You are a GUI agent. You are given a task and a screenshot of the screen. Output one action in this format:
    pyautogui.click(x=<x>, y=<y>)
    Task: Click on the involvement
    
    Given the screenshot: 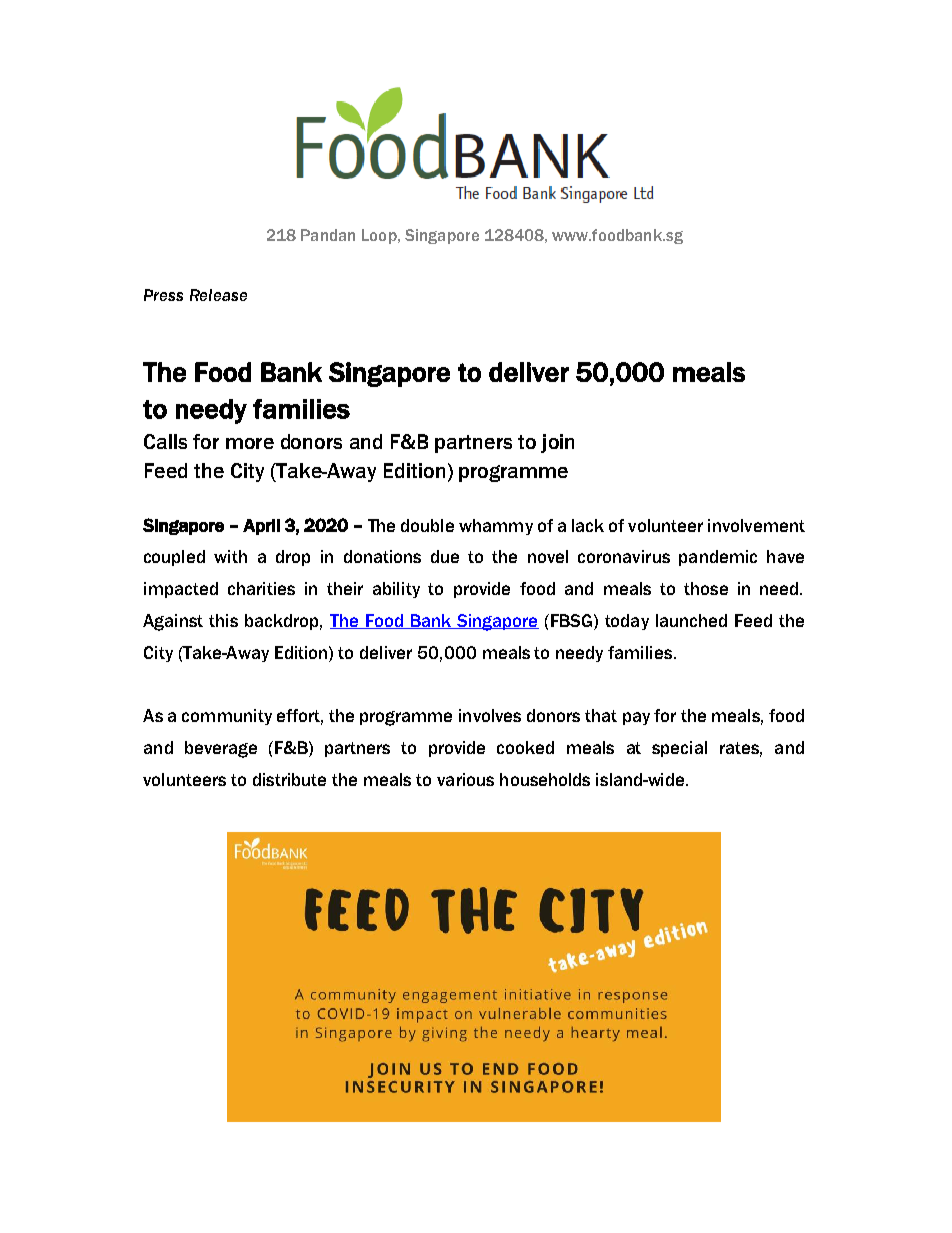 What is the action you would take?
    pyautogui.click(x=756, y=525)
